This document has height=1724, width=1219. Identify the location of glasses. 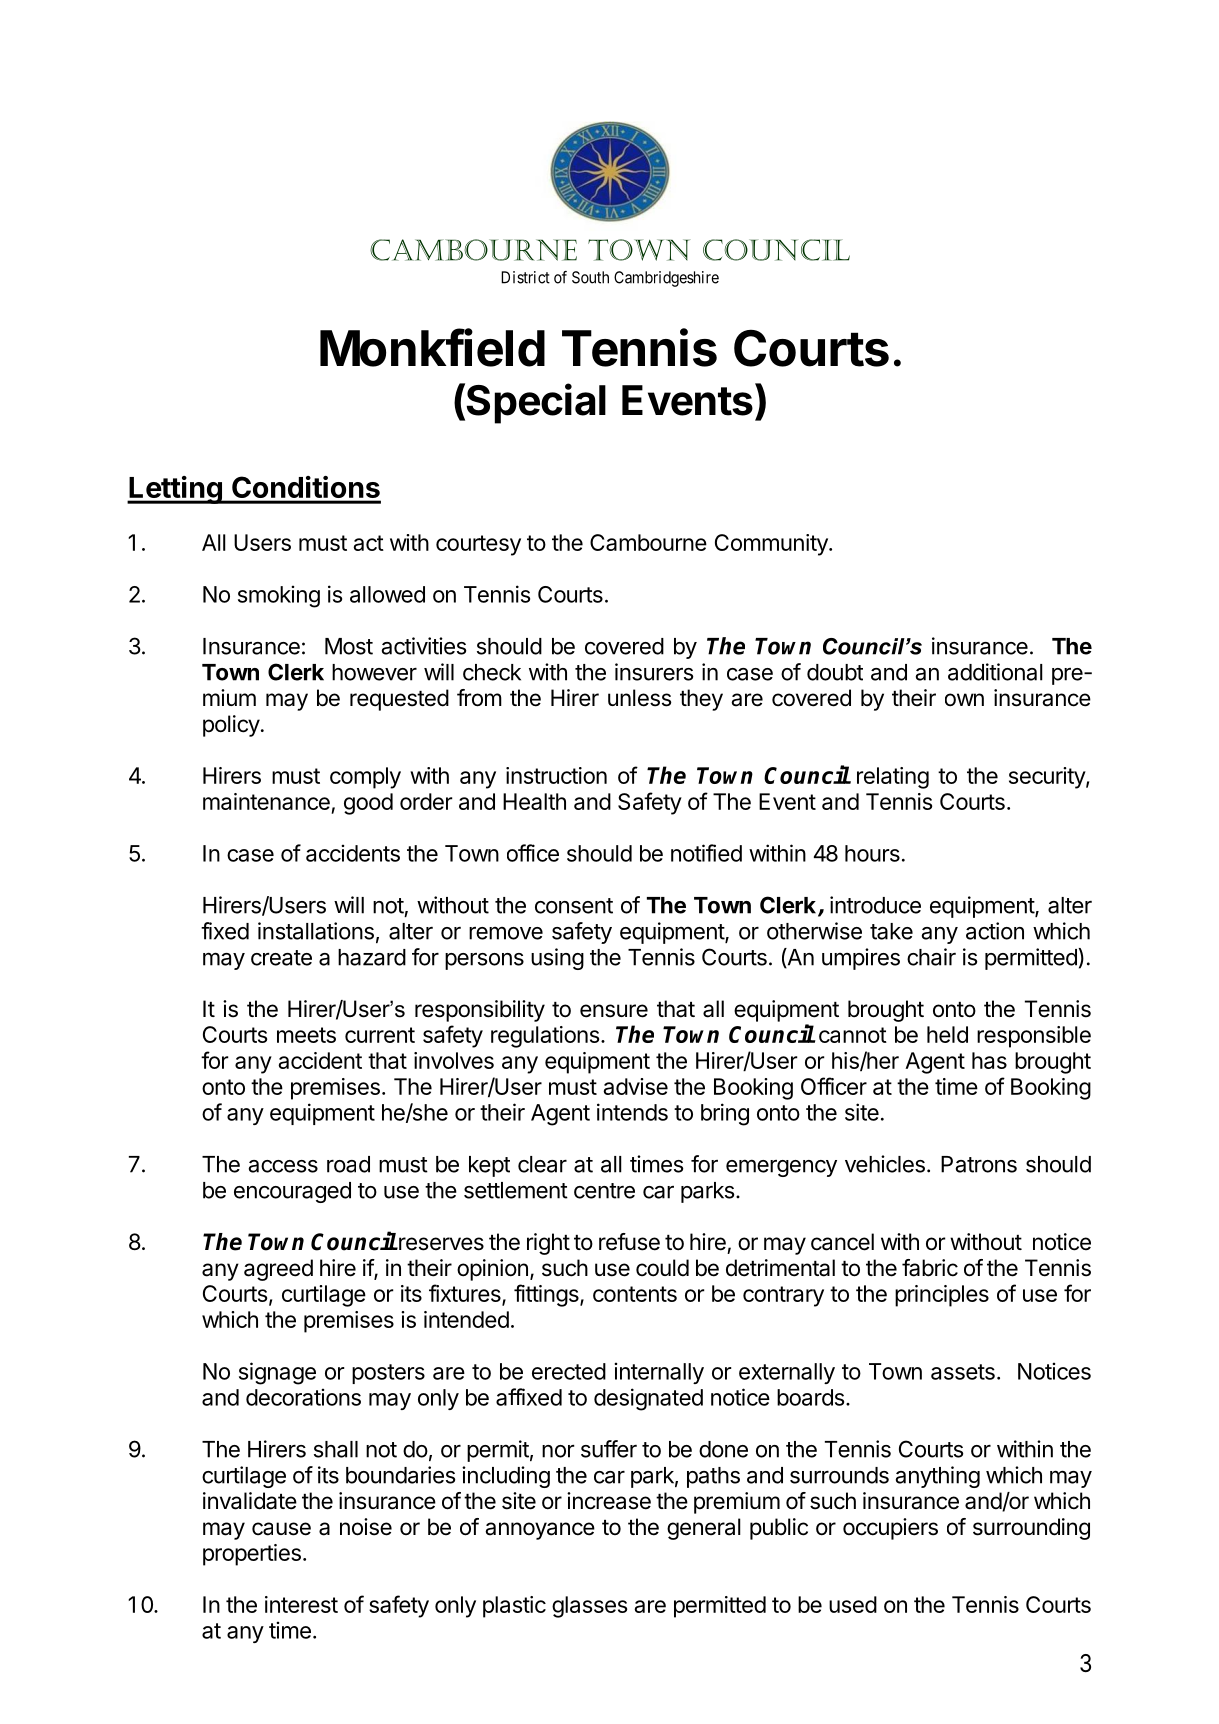
(589, 1607).
